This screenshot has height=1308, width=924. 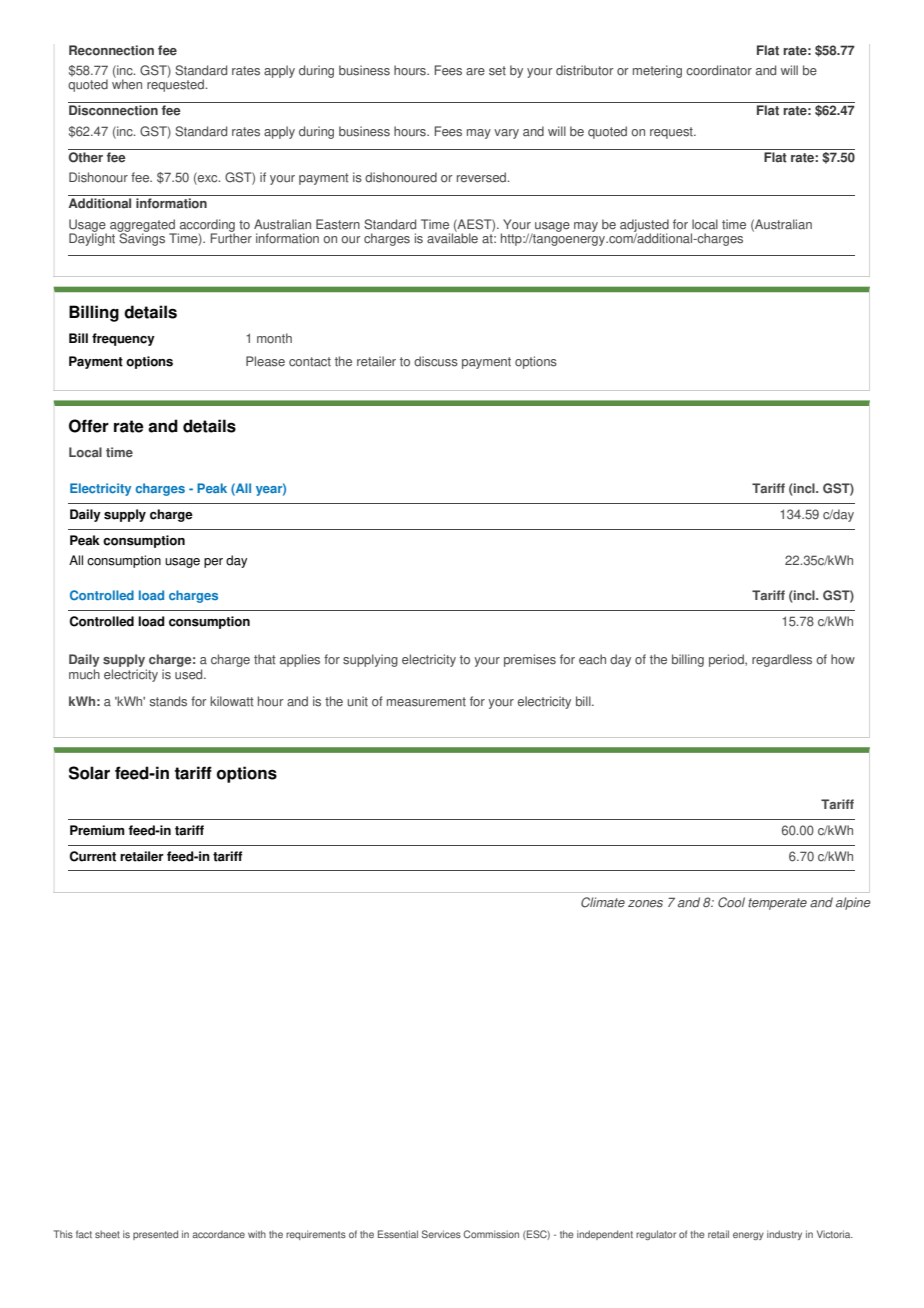 What do you see at coordinates (155, 1235) in the screenshot?
I see `presented` at bounding box center [155, 1235].
